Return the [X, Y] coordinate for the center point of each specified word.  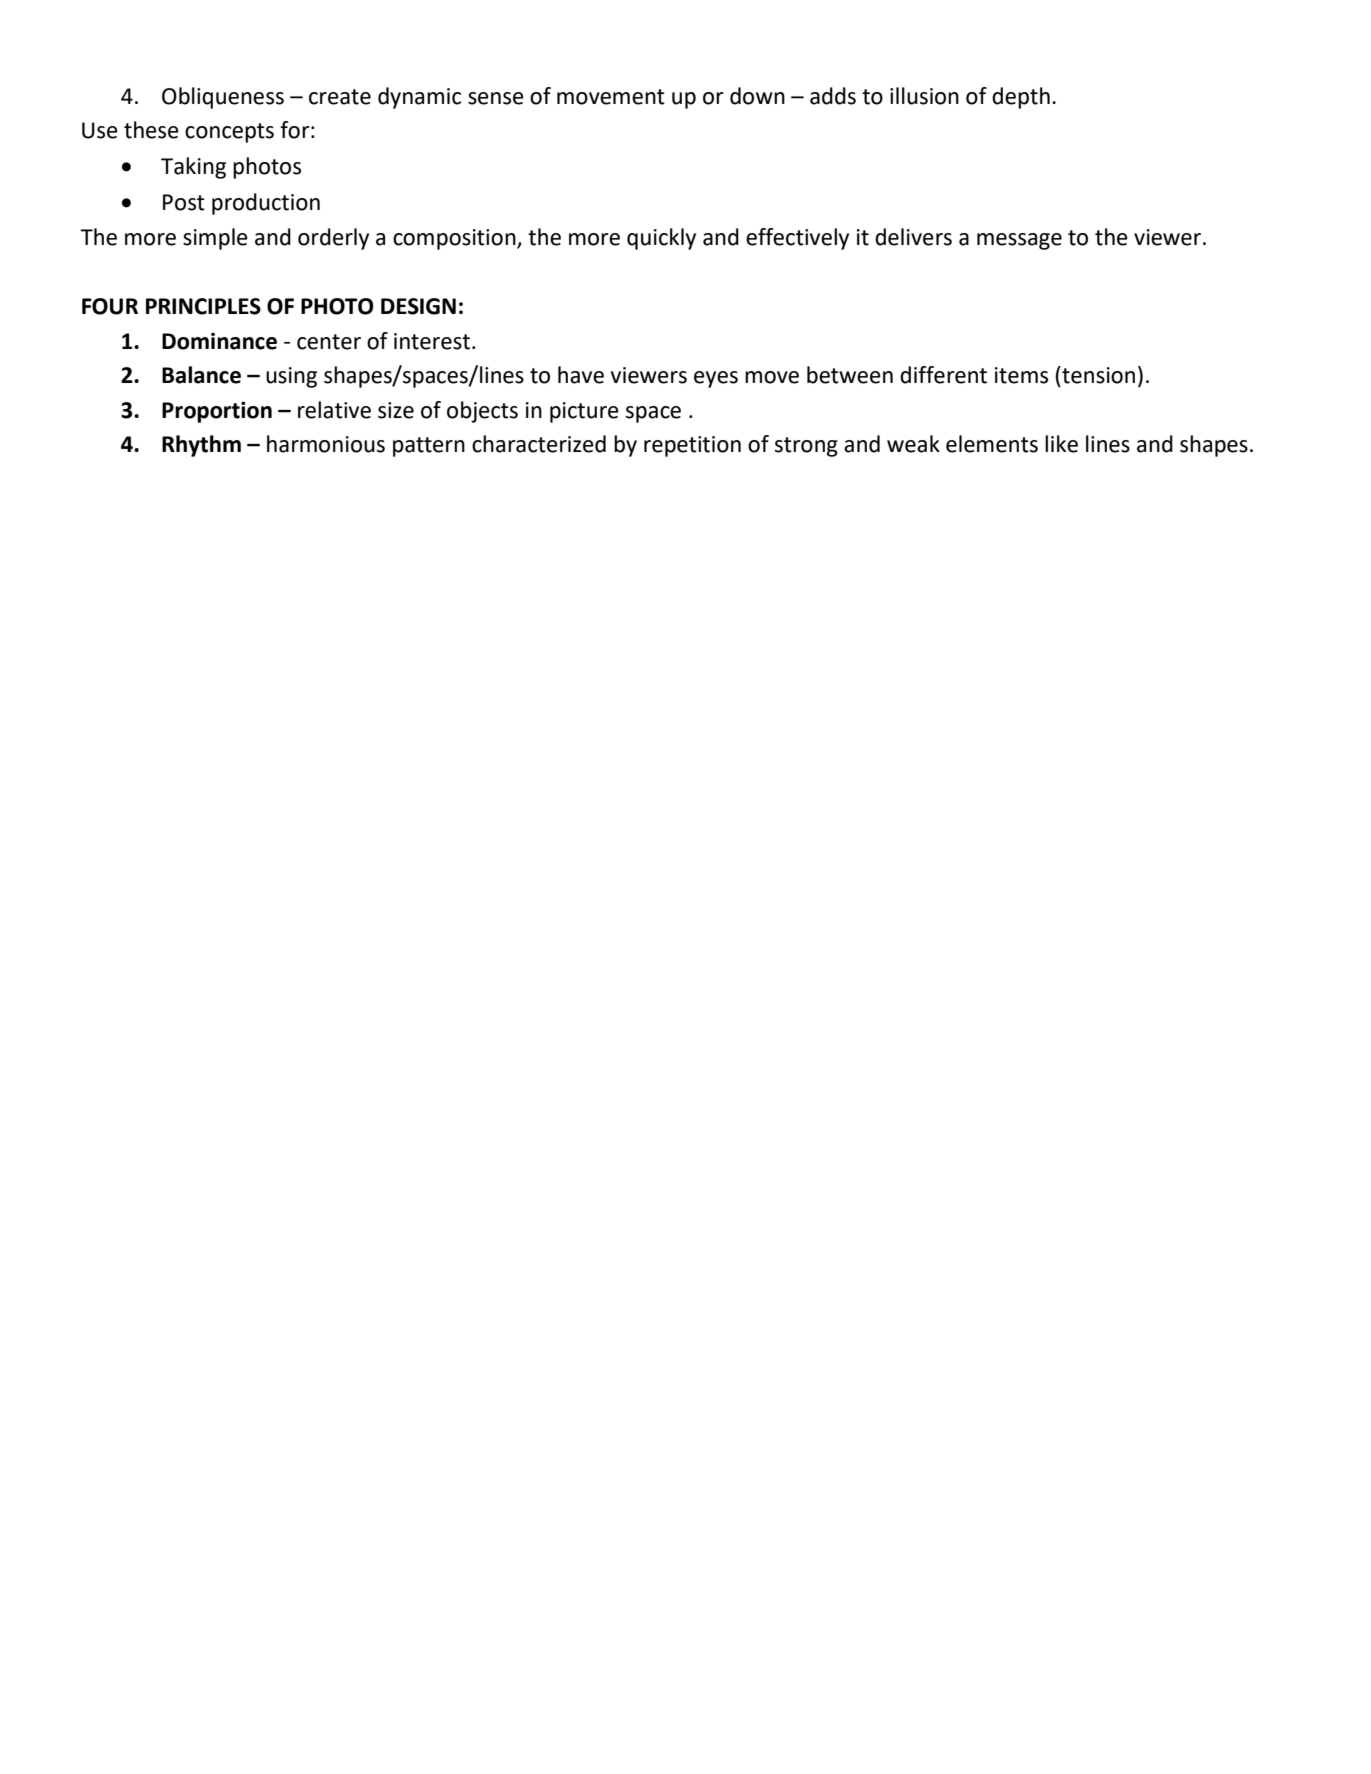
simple [215, 239]
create [340, 97]
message [1019, 241]
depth [1021, 98]
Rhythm [201, 446]
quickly [661, 239]
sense [496, 98]
